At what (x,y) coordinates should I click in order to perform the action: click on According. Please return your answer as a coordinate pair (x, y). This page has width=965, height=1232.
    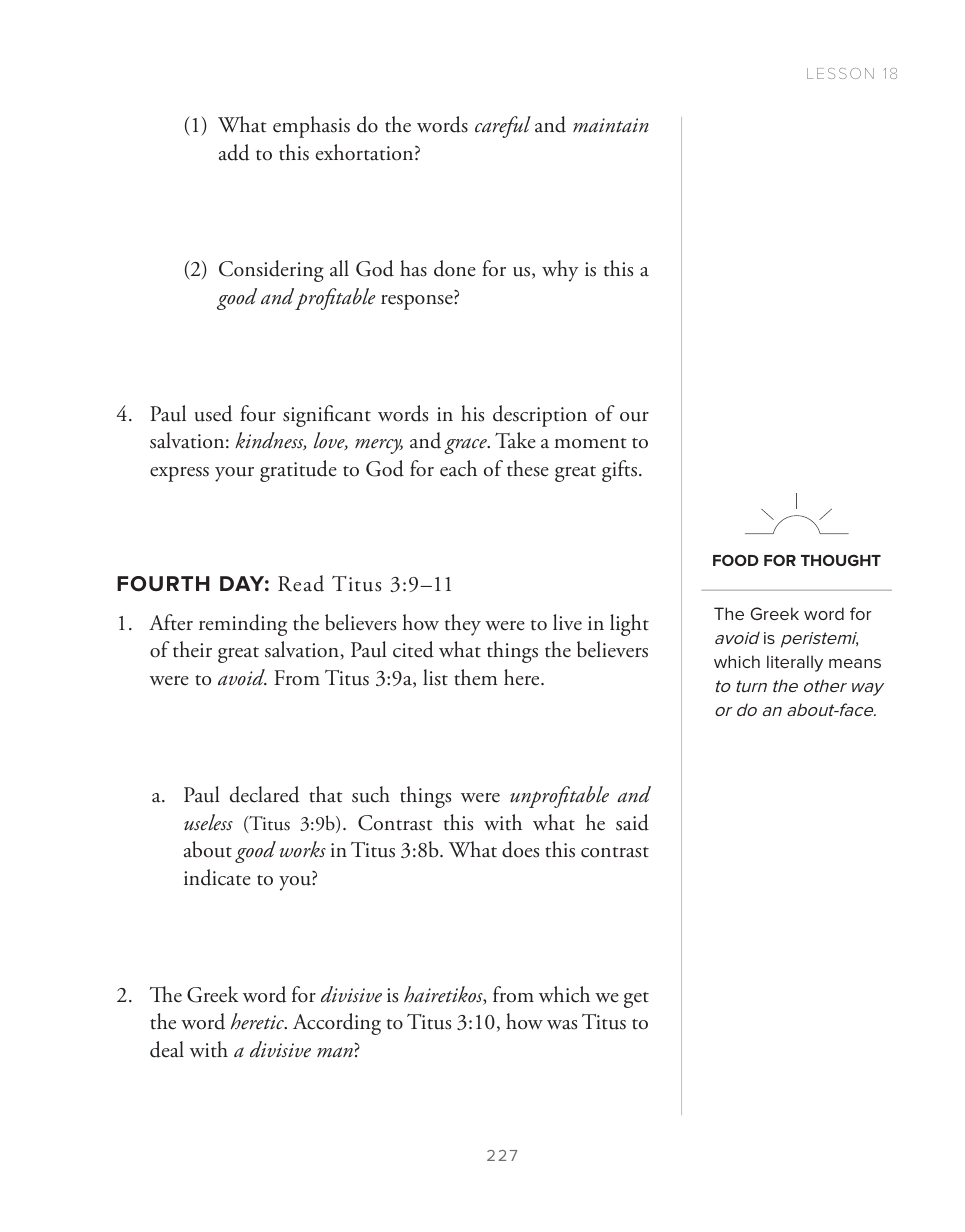
    Looking at the image, I should click on (337, 1024).
